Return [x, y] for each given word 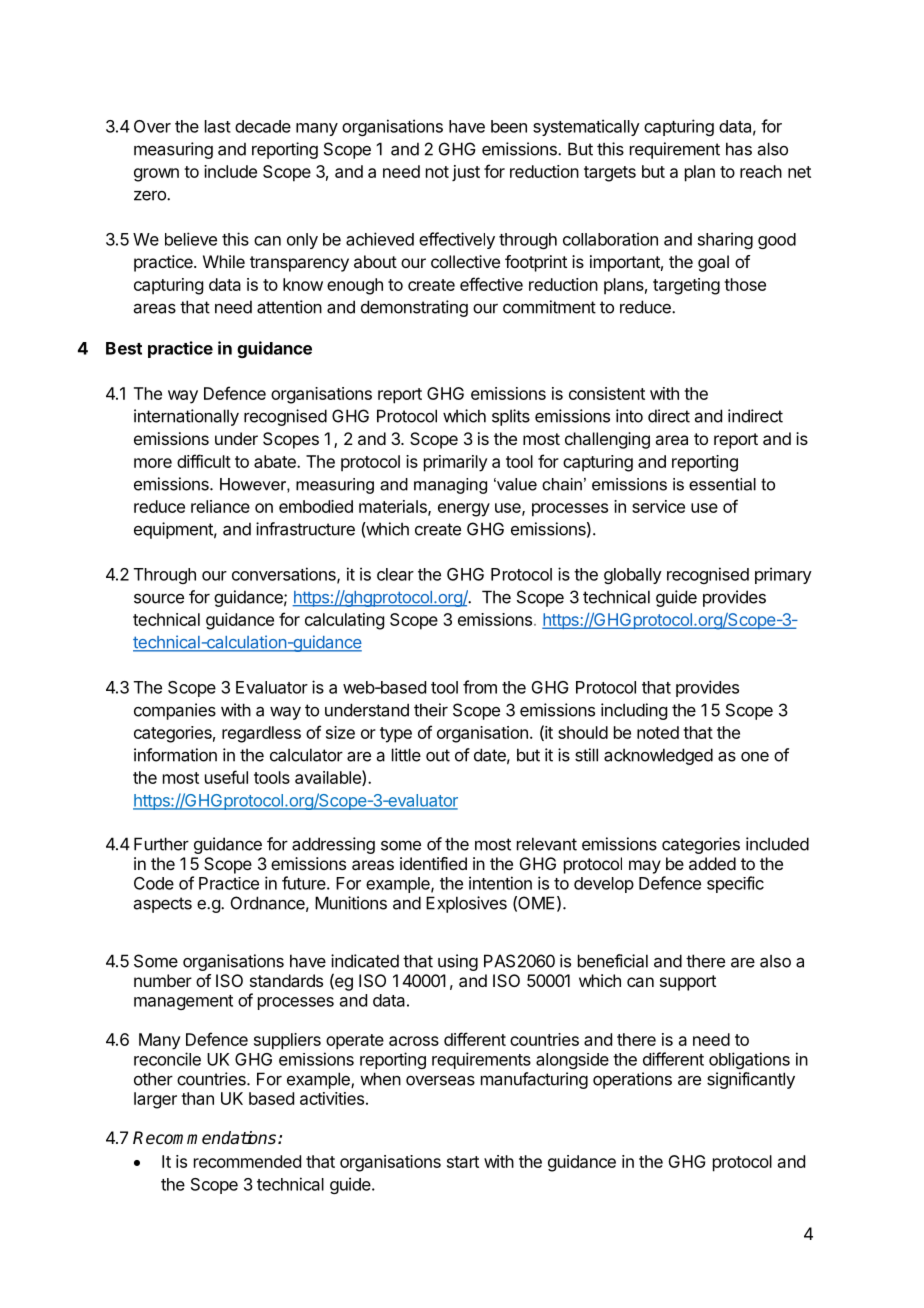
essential [722, 484]
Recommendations [204, 1138]
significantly [751, 1080]
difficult [204, 461]
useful [226, 777]
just [466, 173]
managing [450, 486]
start [463, 1162]
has [739, 149]
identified [433, 863]
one [755, 757]
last [218, 126]
